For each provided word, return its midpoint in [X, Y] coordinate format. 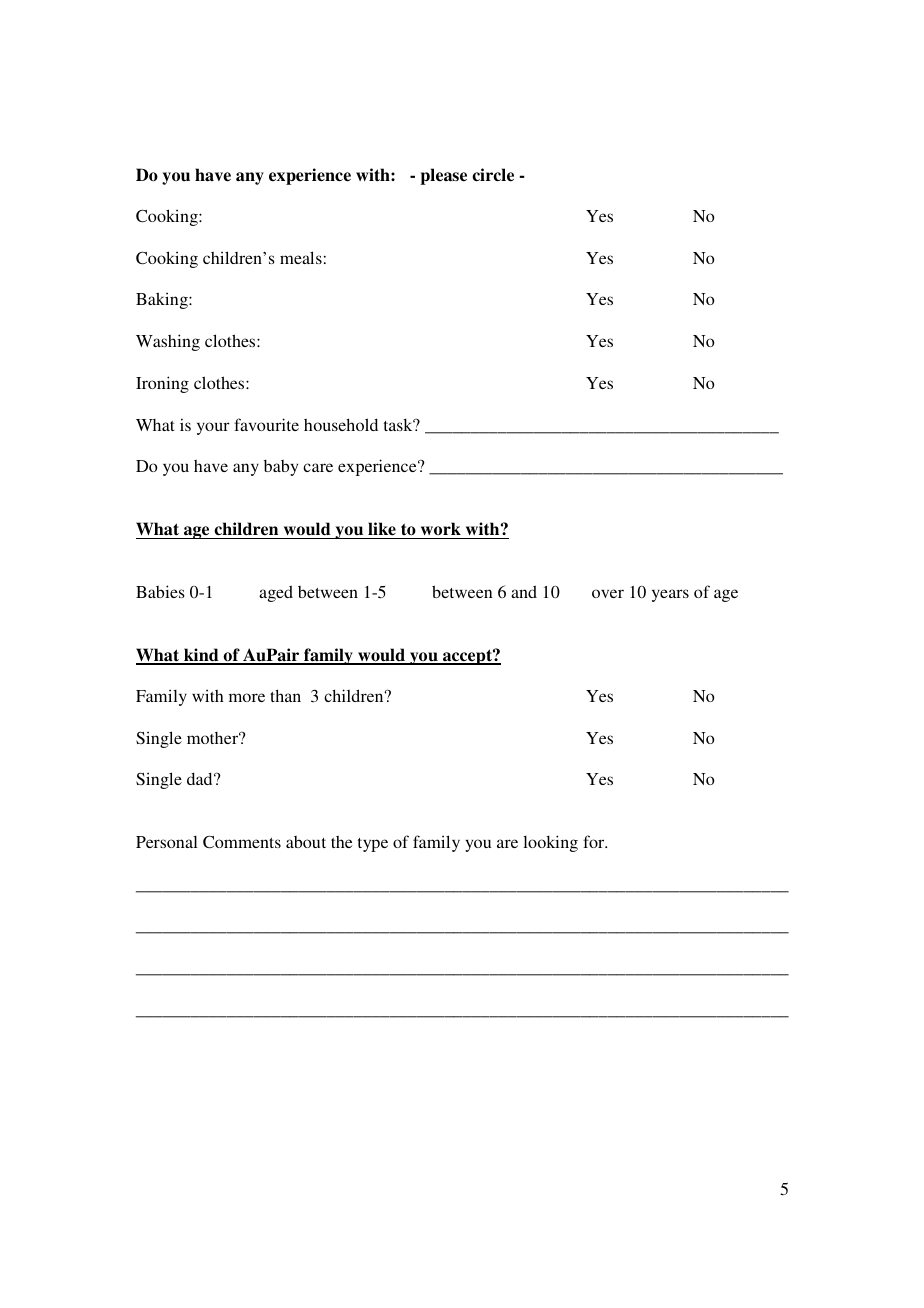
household [341, 424]
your [213, 428]
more [247, 697]
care [318, 467]
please [443, 176]
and [524, 591]
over [608, 593]
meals [301, 257]
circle [493, 175]
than [285, 695]
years [670, 595]
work [441, 528]
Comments [242, 842]
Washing [168, 342]
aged [276, 593]
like [382, 529]
